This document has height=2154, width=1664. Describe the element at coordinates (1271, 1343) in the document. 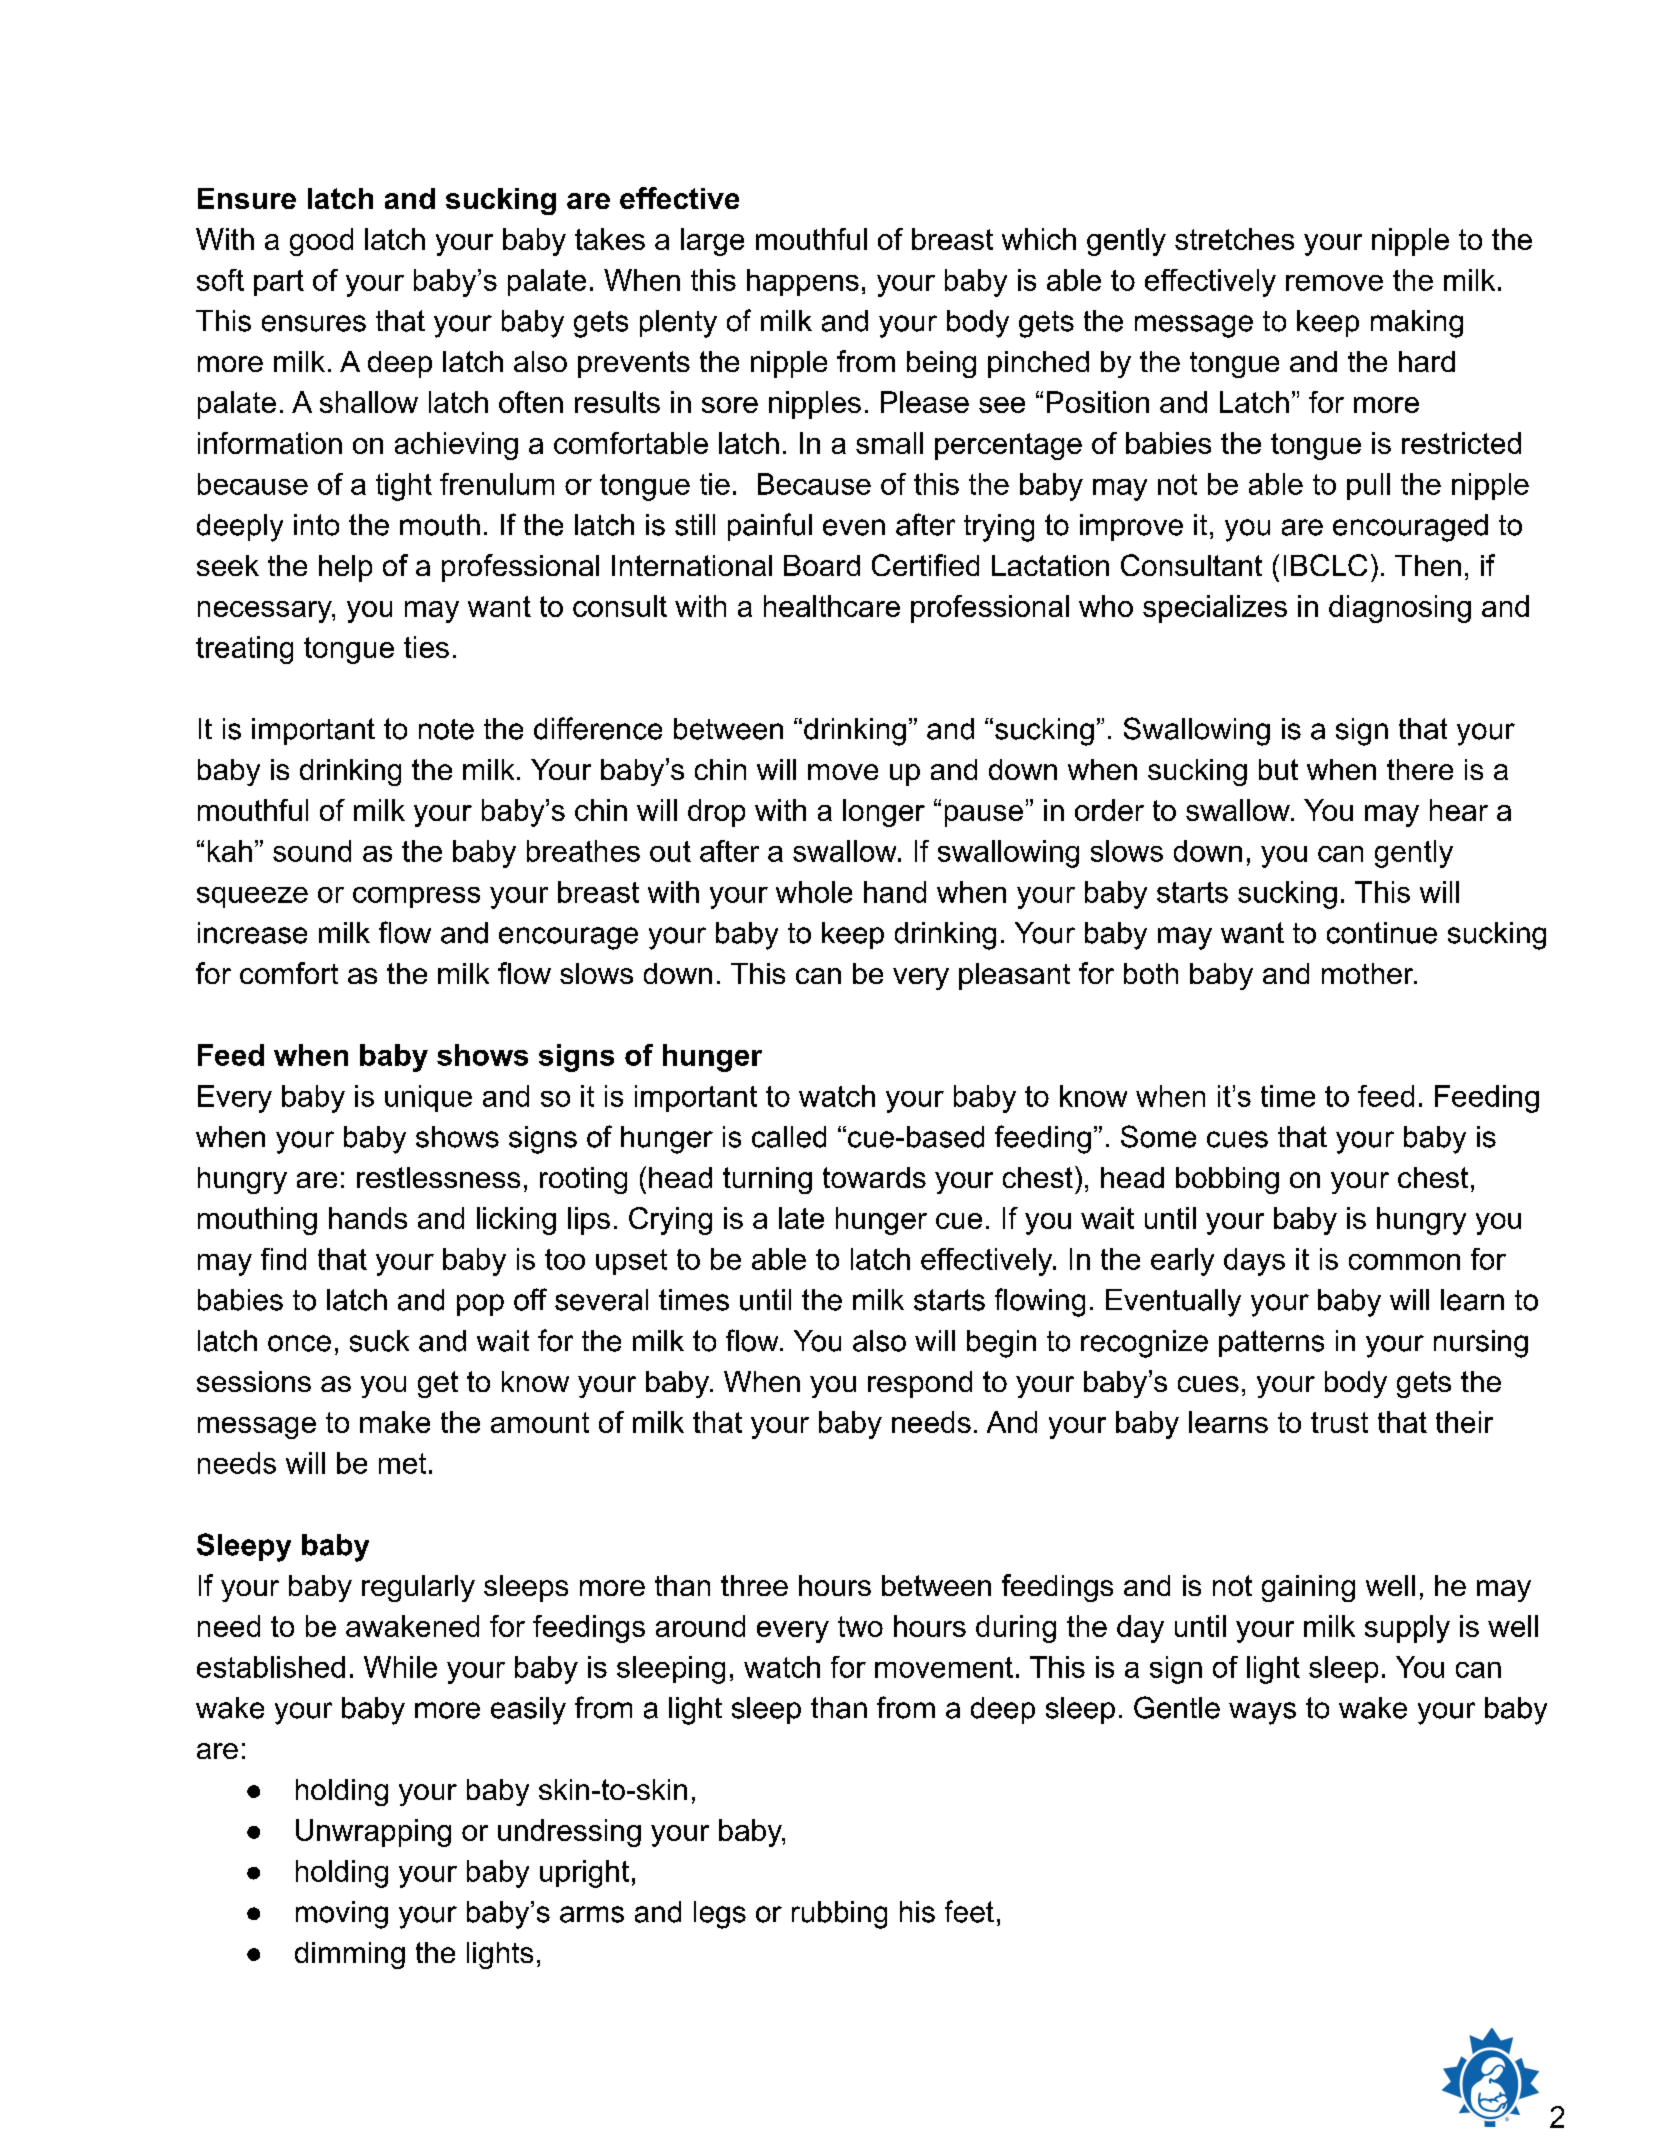

I see `patterns` at that location.
